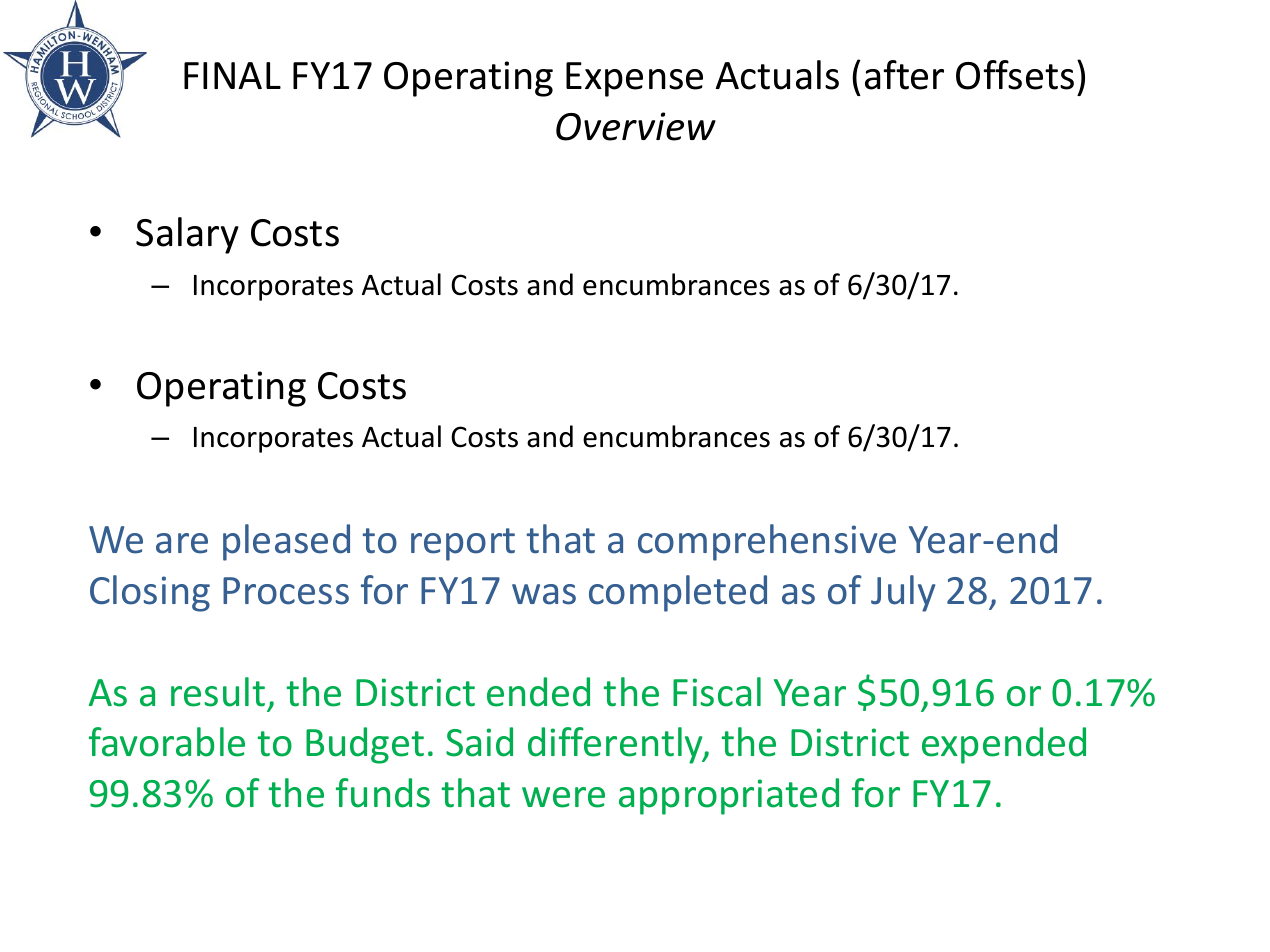 Image resolution: width=1270 pixels, height=952 pixels. I want to click on after, so click(904, 75).
